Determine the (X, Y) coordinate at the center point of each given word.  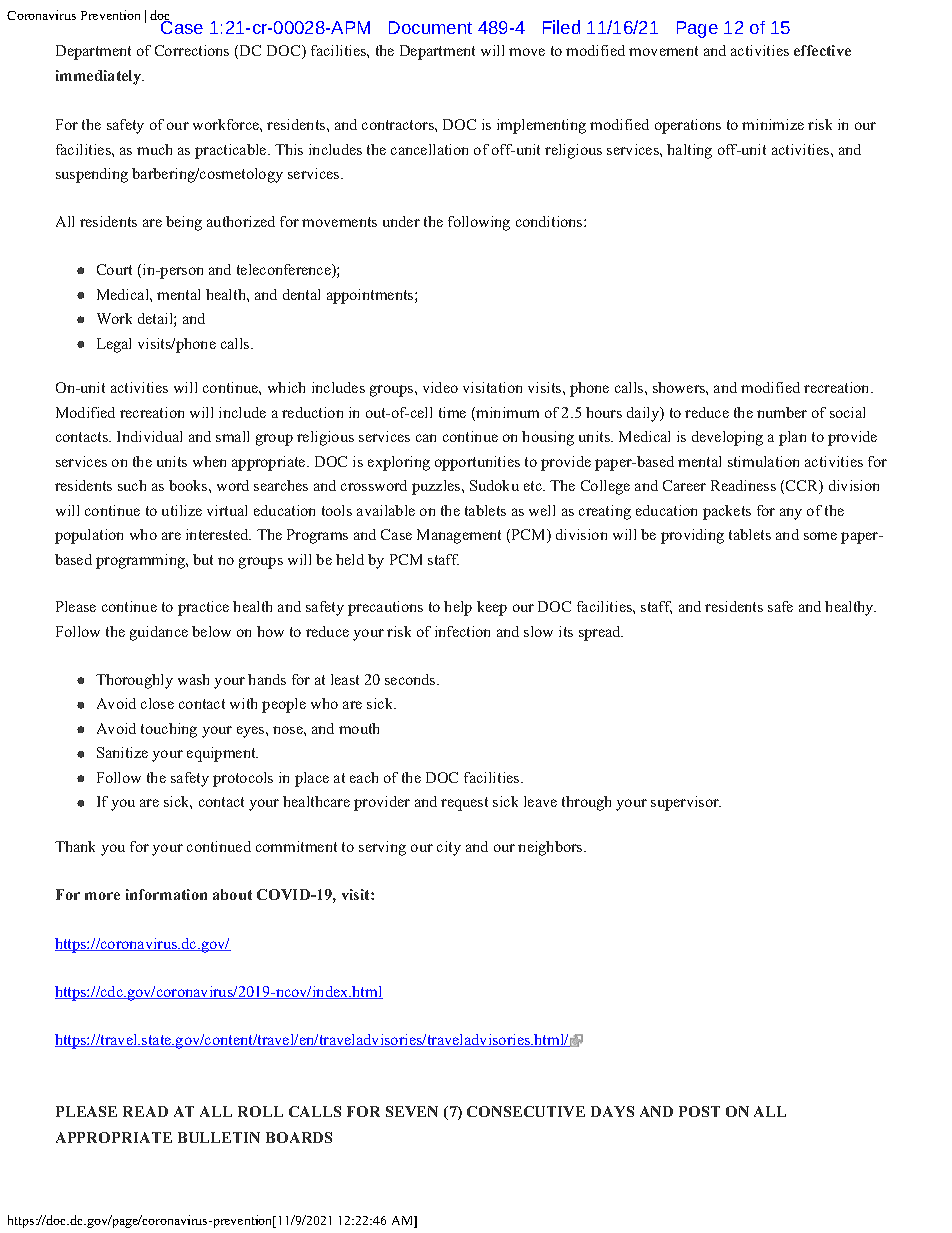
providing (692, 536)
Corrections (192, 50)
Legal (114, 345)
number (782, 412)
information (166, 894)
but (203, 559)
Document (430, 27)
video (440, 387)
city (449, 848)
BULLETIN (219, 1137)
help (458, 608)
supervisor (686, 803)
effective (822, 50)
